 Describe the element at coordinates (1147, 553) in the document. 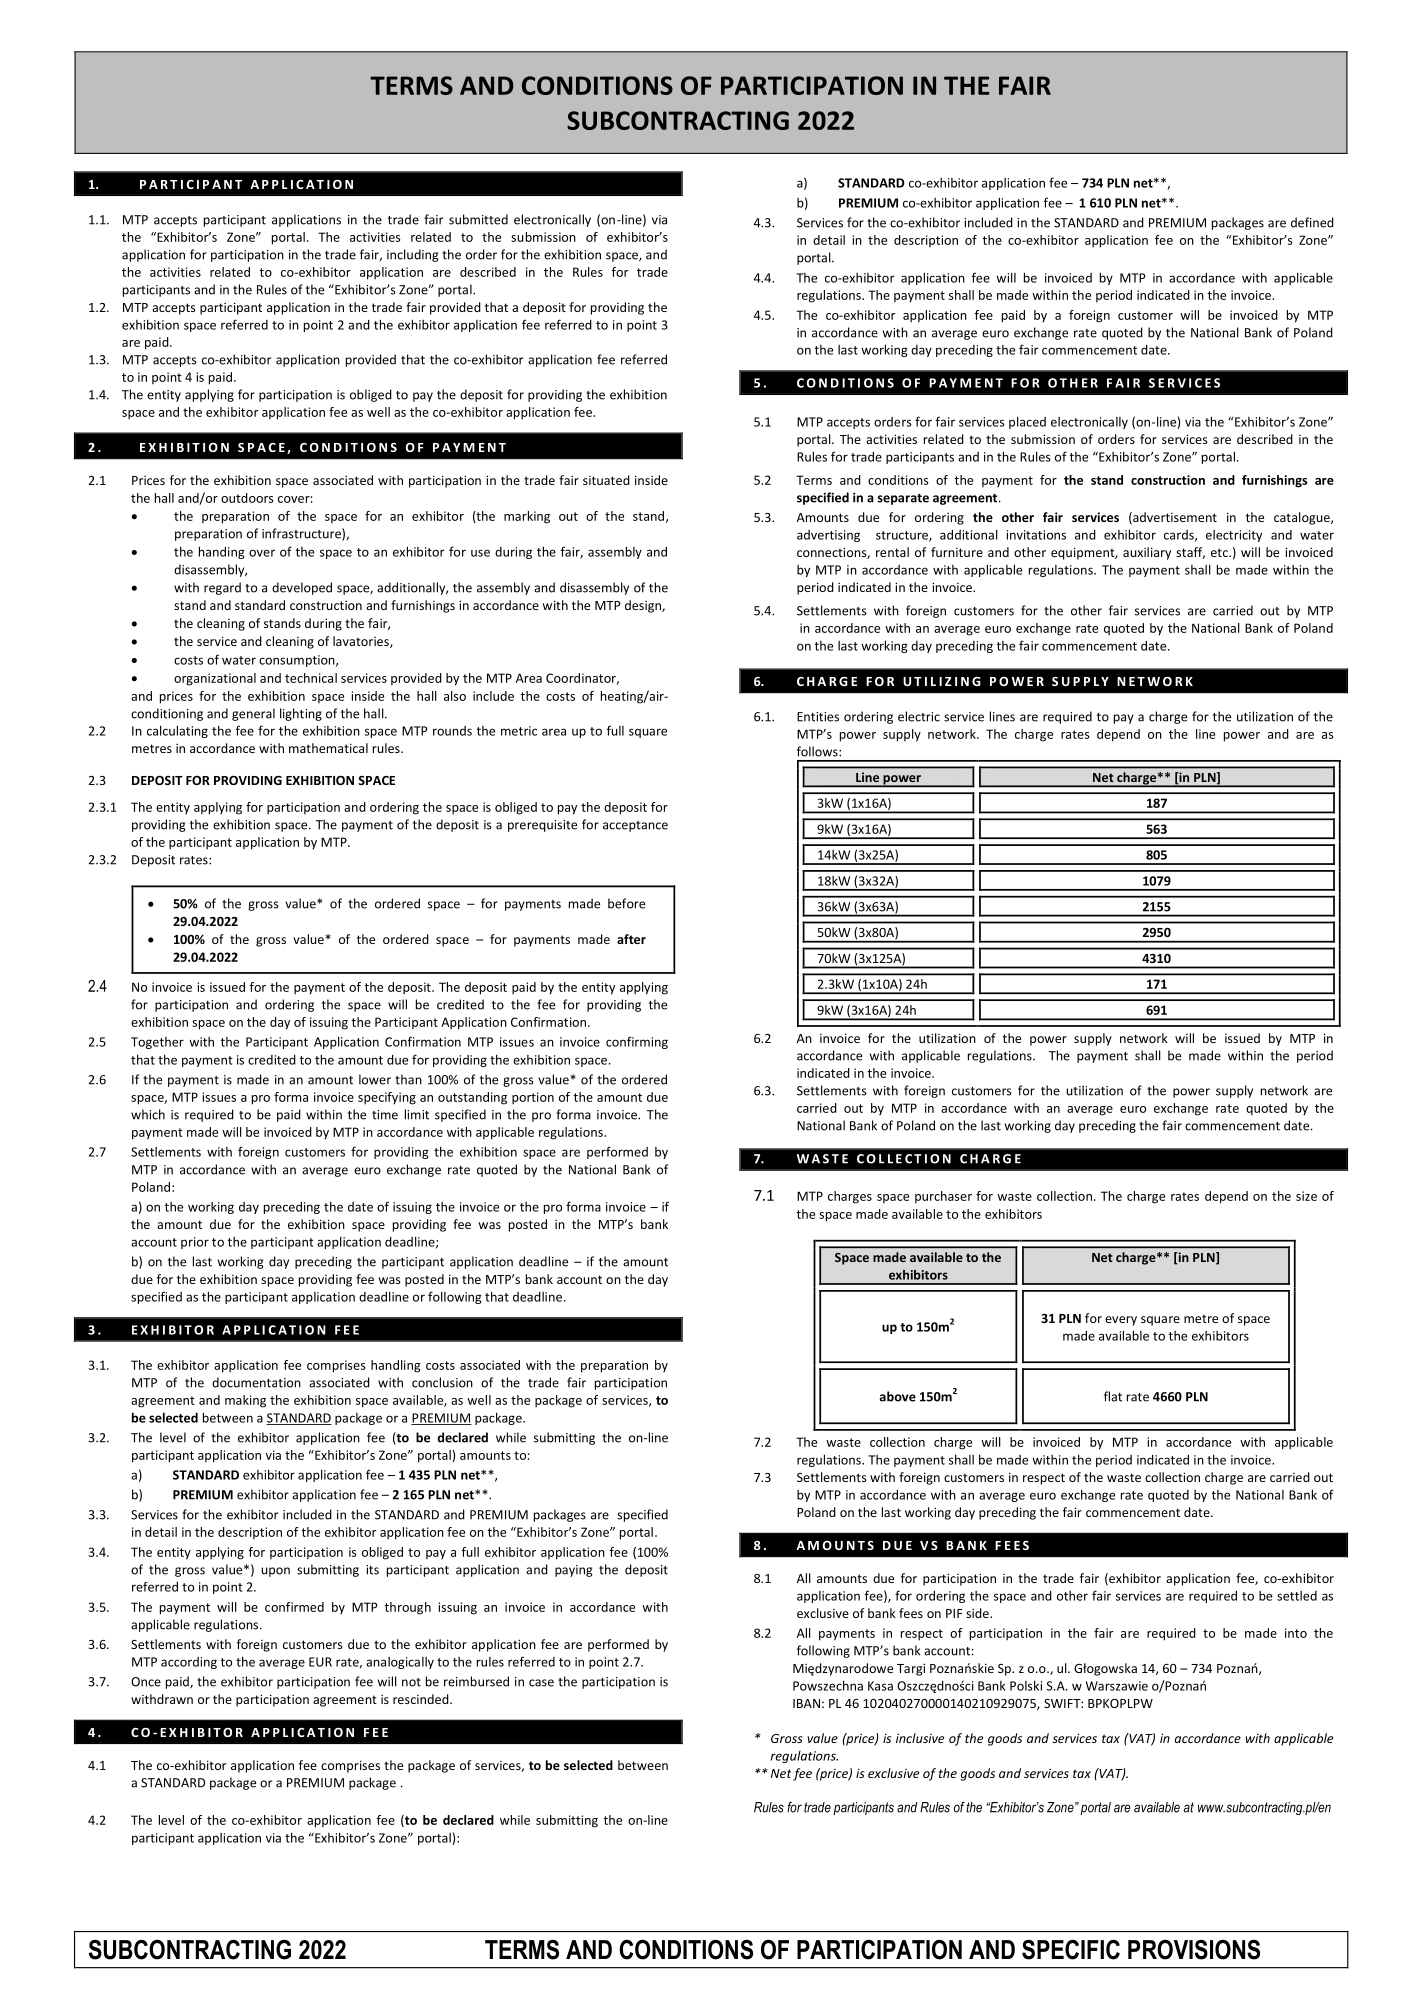

I see `auxiliary` at that location.
